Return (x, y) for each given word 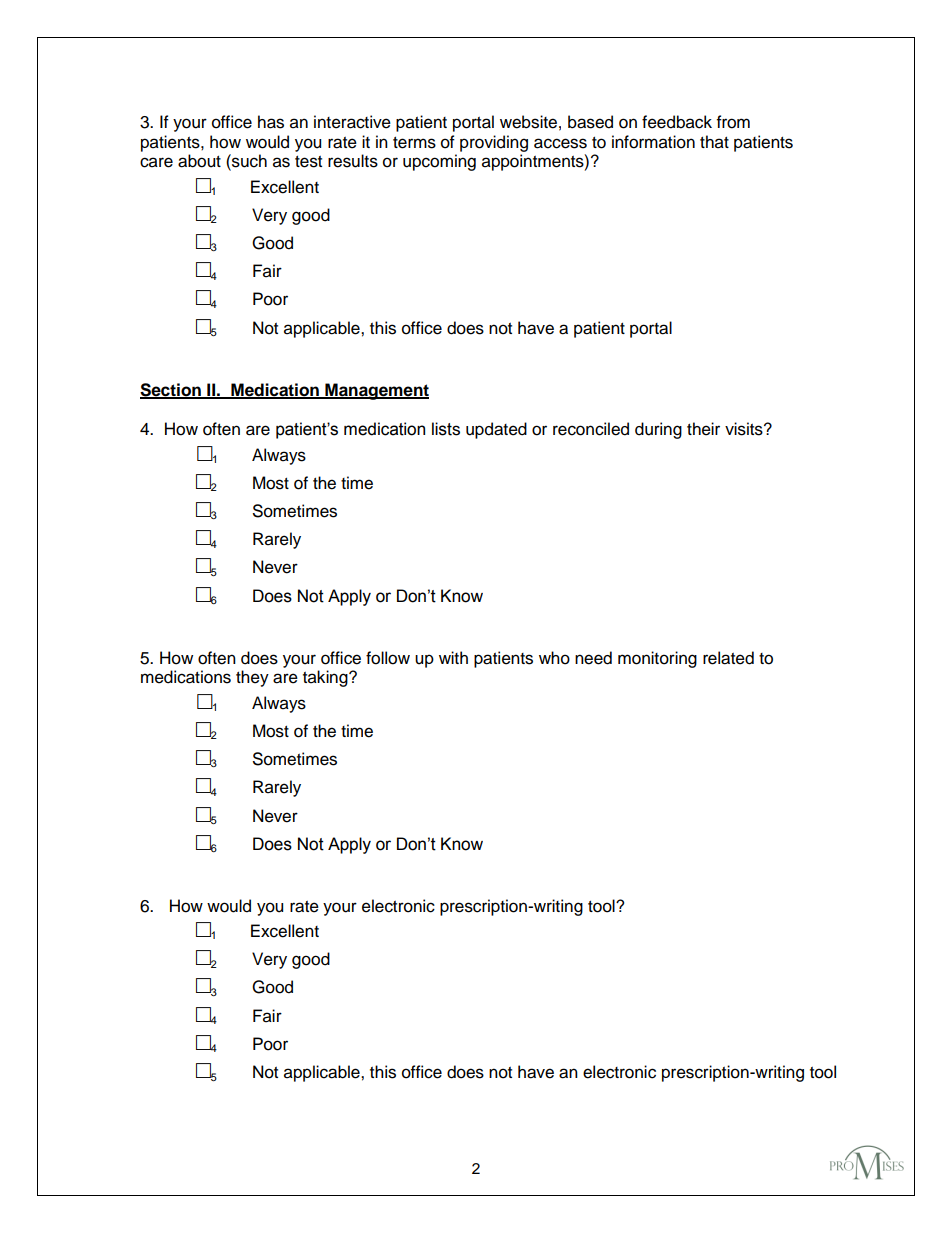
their (703, 429)
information (653, 142)
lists (446, 429)
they (252, 678)
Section (171, 390)
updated (496, 430)
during (658, 430)
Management (376, 391)
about (199, 161)
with (453, 657)
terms (414, 143)
